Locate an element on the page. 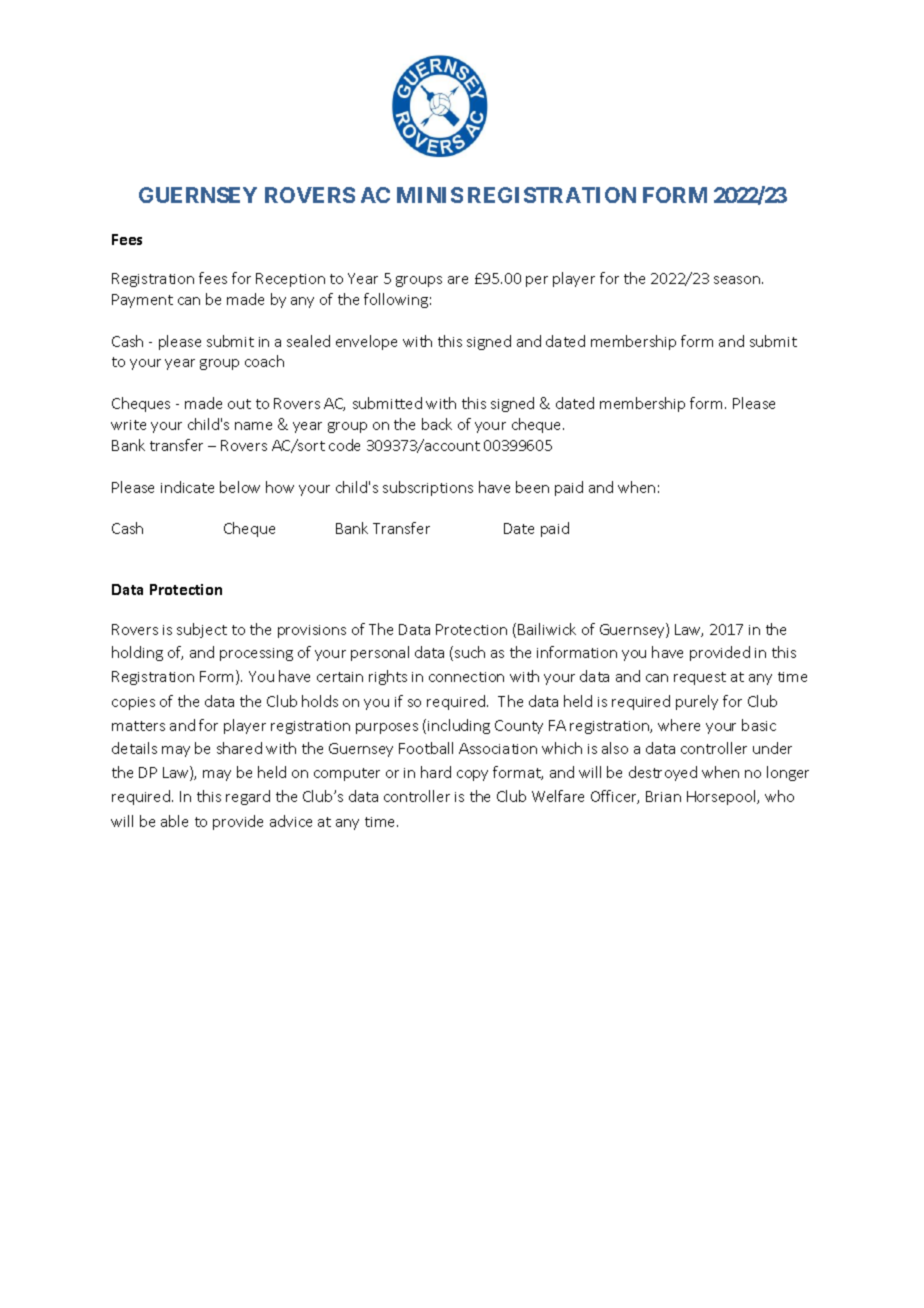 The width and height of the document is (924, 1308). name is located at coordinates (253, 426).
